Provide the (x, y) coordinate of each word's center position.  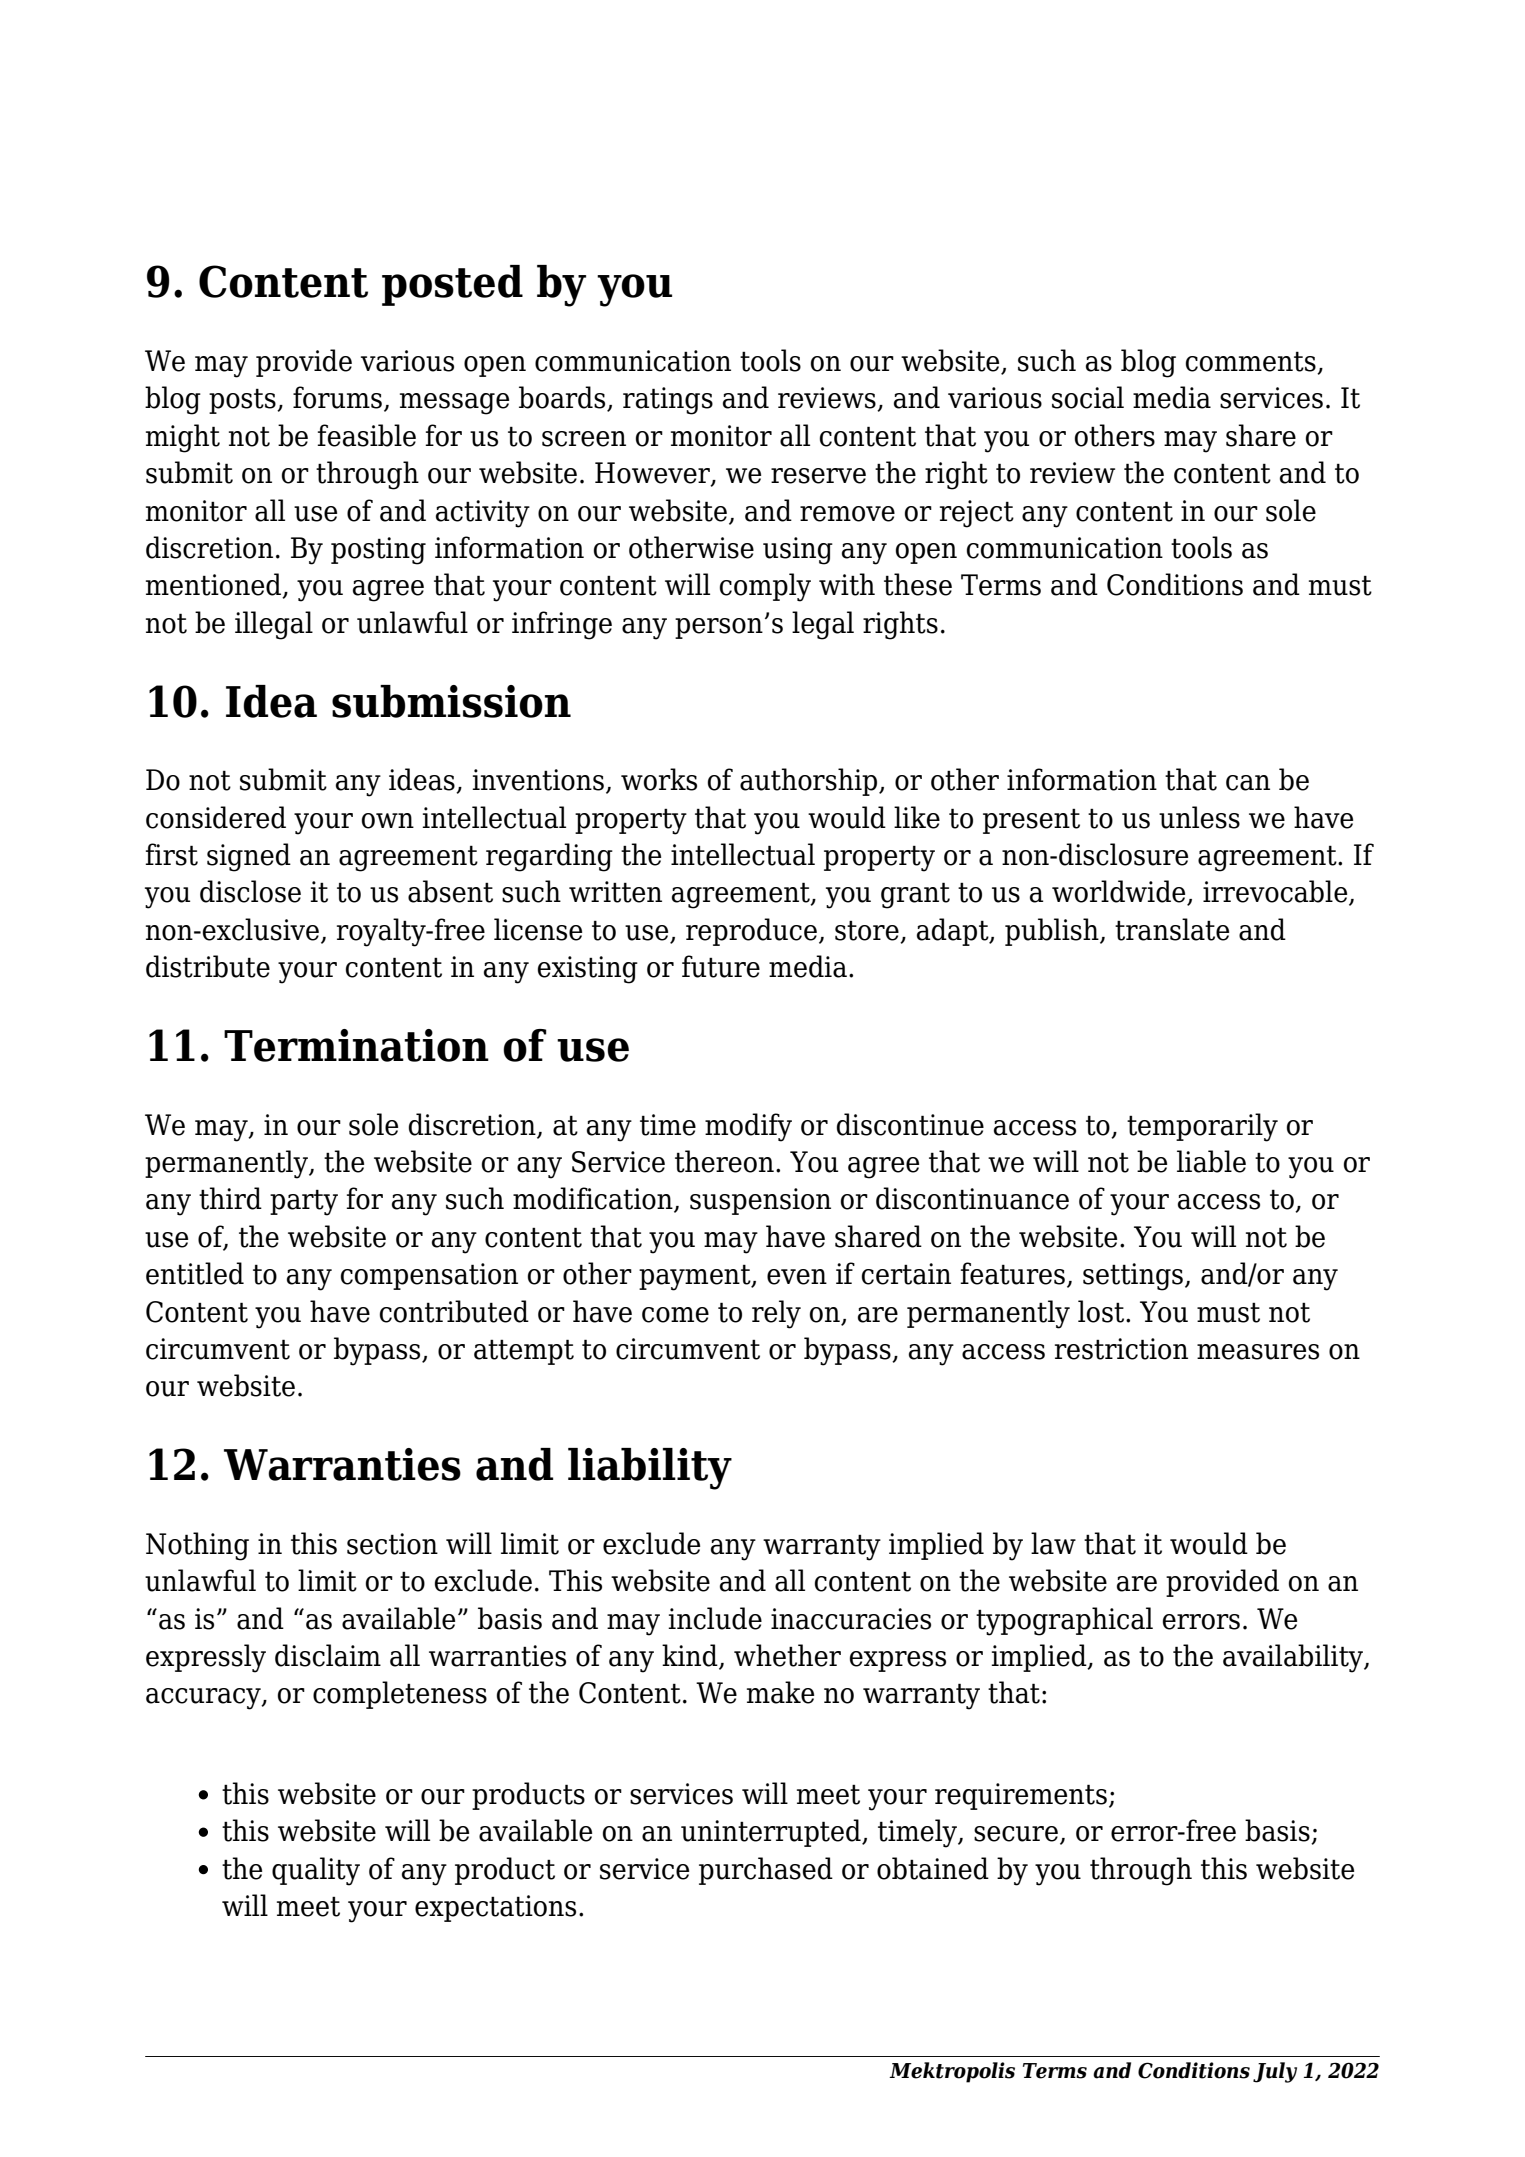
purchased (766, 1871)
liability (650, 1469)
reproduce (751, 932)
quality (316, 1871)
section (392, 1544)
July (1275, 2072)
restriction (1121, 1349)
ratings (668, 401)
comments (1252, 362)
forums (337, 397)
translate (1172, 929)
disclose (250, 891)
